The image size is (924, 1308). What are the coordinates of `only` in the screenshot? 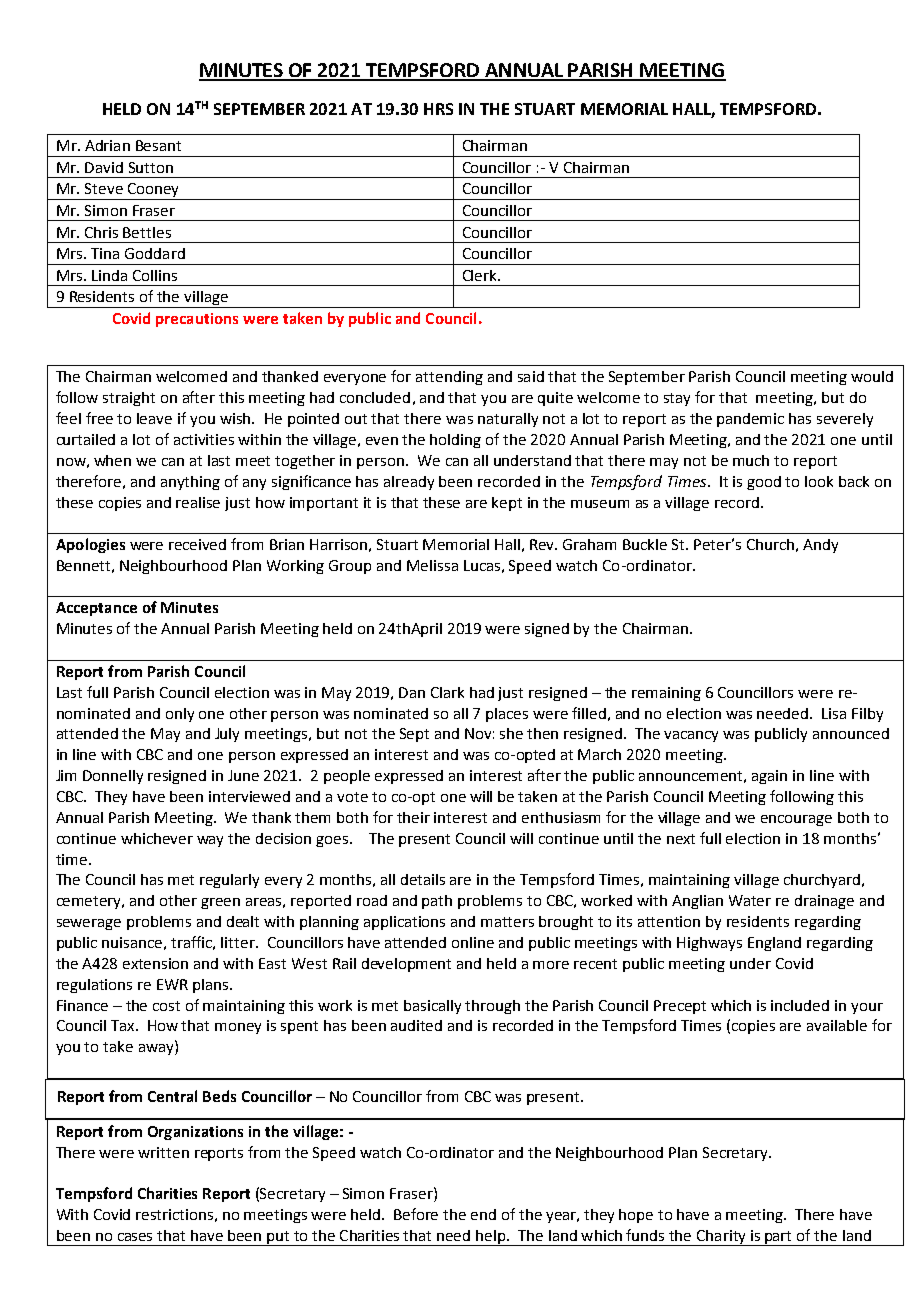 It's located at (180, 715).
